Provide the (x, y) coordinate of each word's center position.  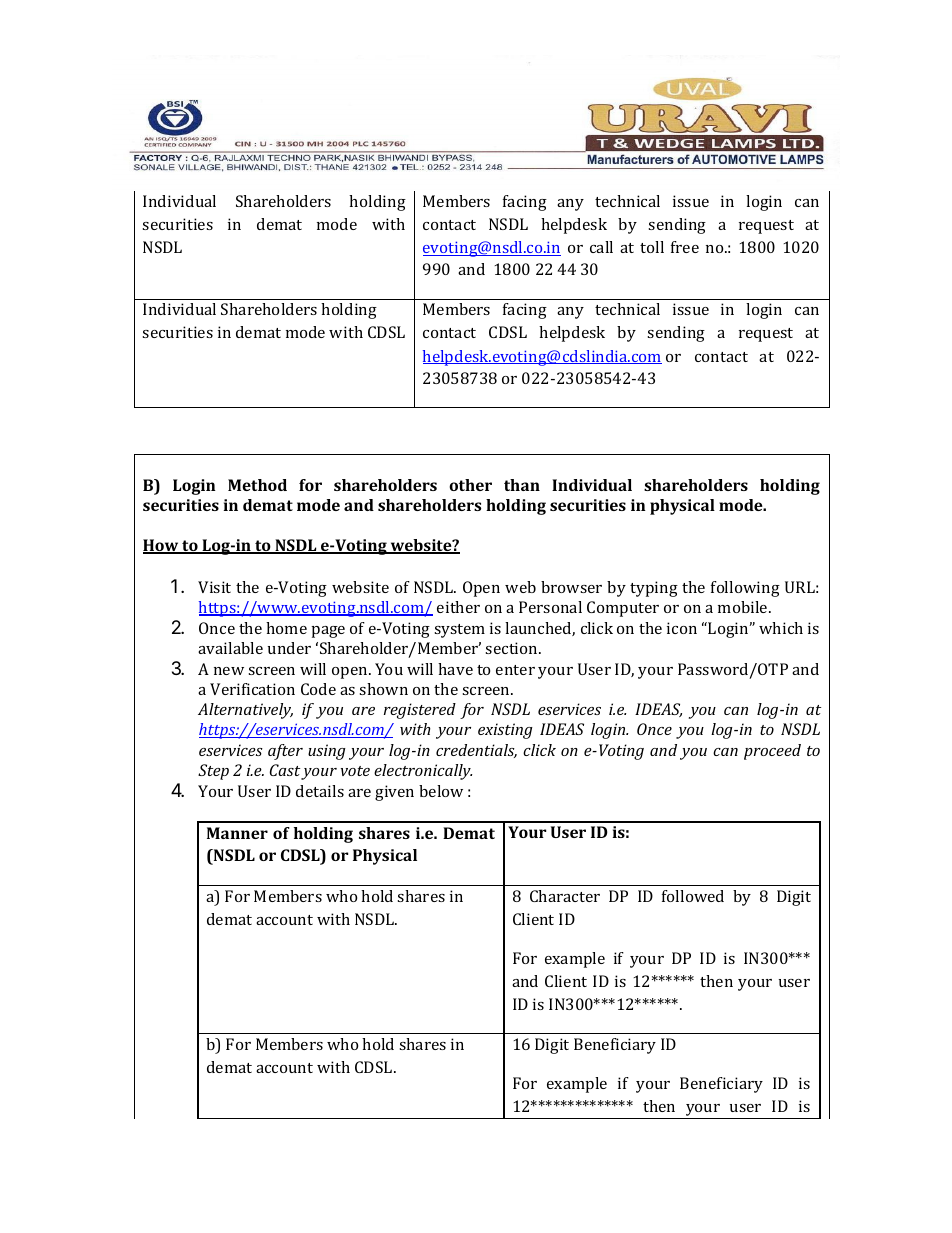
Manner (237, 833)
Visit (214, 587)
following (745, 589)
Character (565, 896)
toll (652, 247)
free (685, 247)
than (522, 485)
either (458, 607)
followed (693, 896)
